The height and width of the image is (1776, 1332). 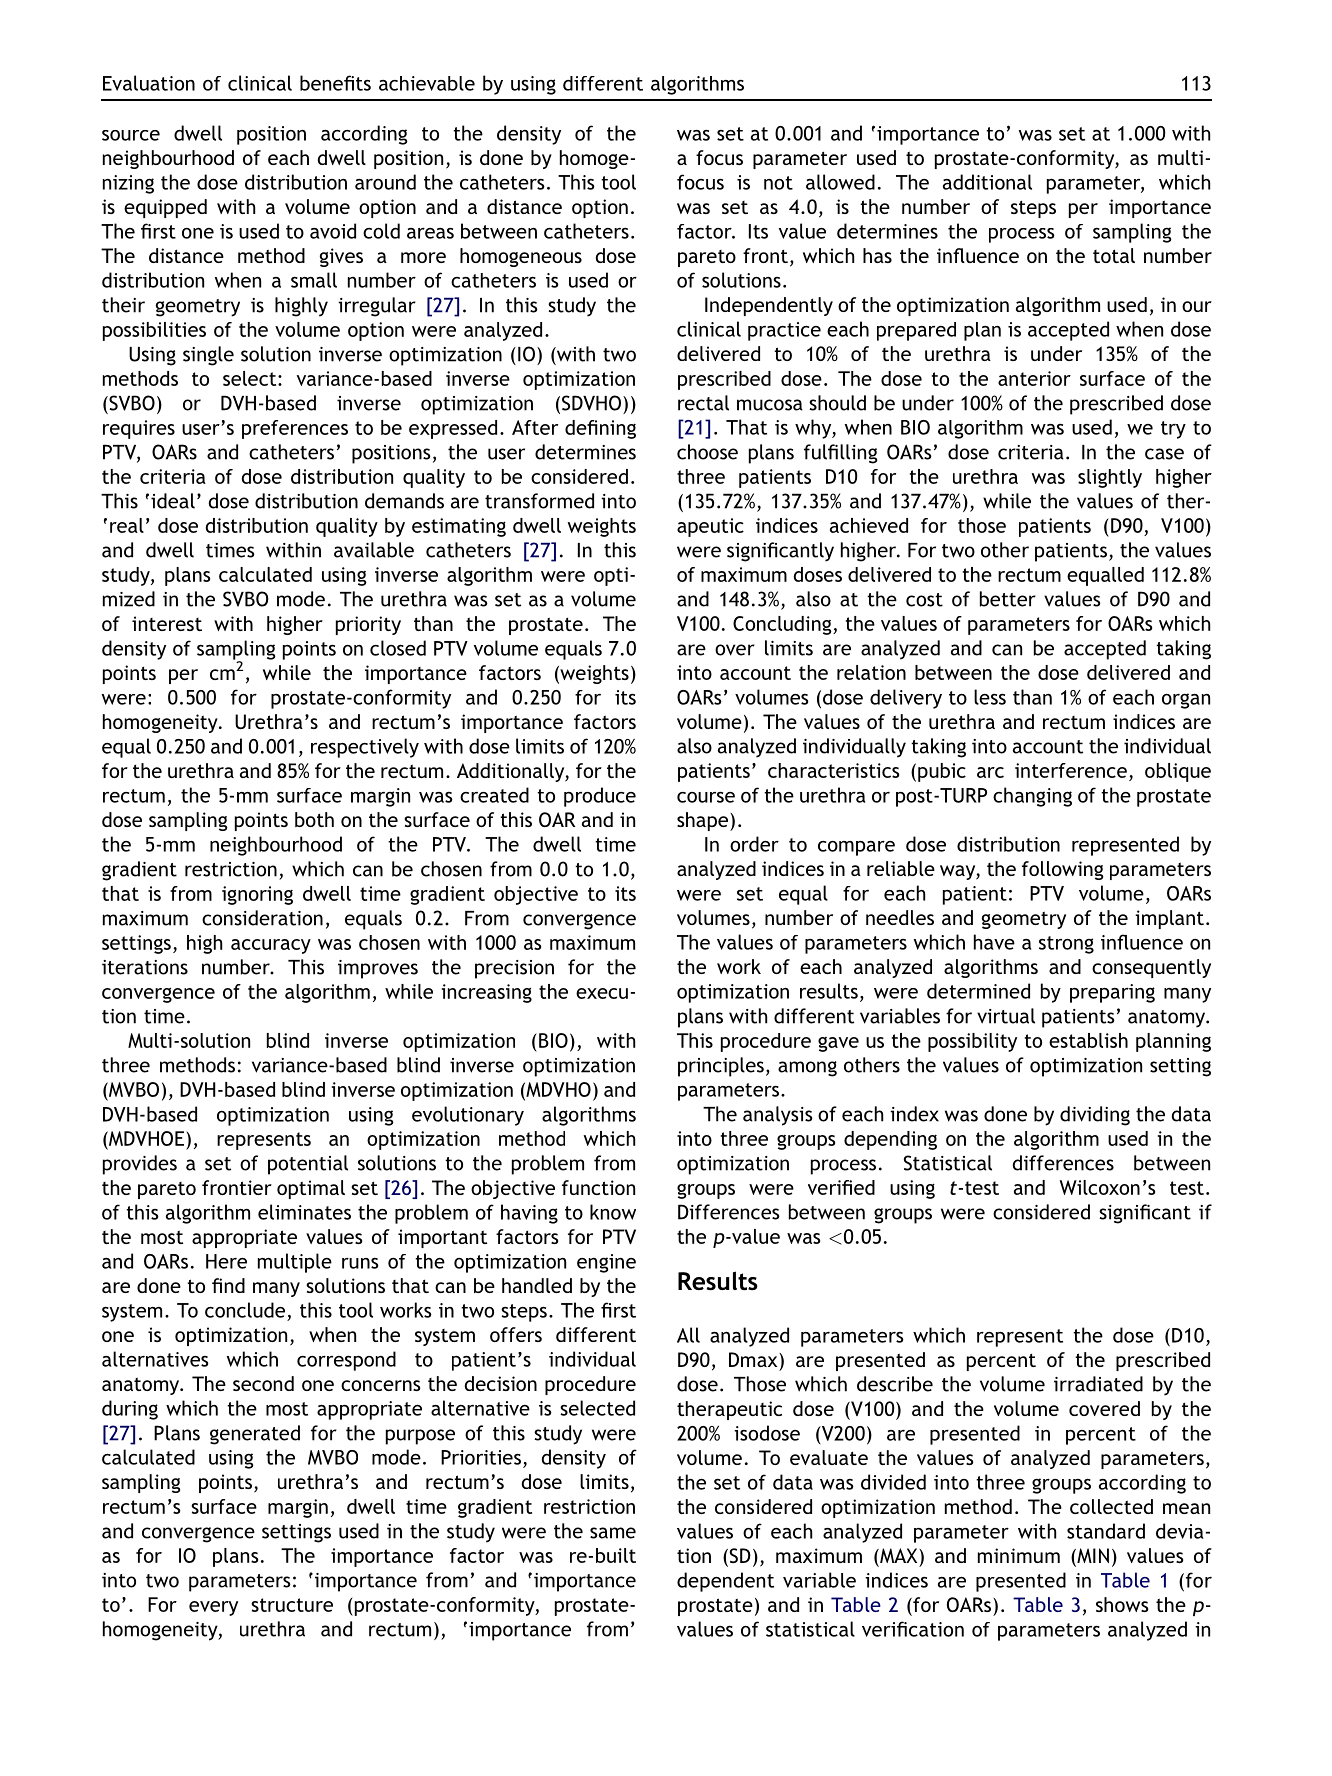 What do you see at coordinates (707, 452) in the image?
I see `choose` at bounding box center [707, 452].
